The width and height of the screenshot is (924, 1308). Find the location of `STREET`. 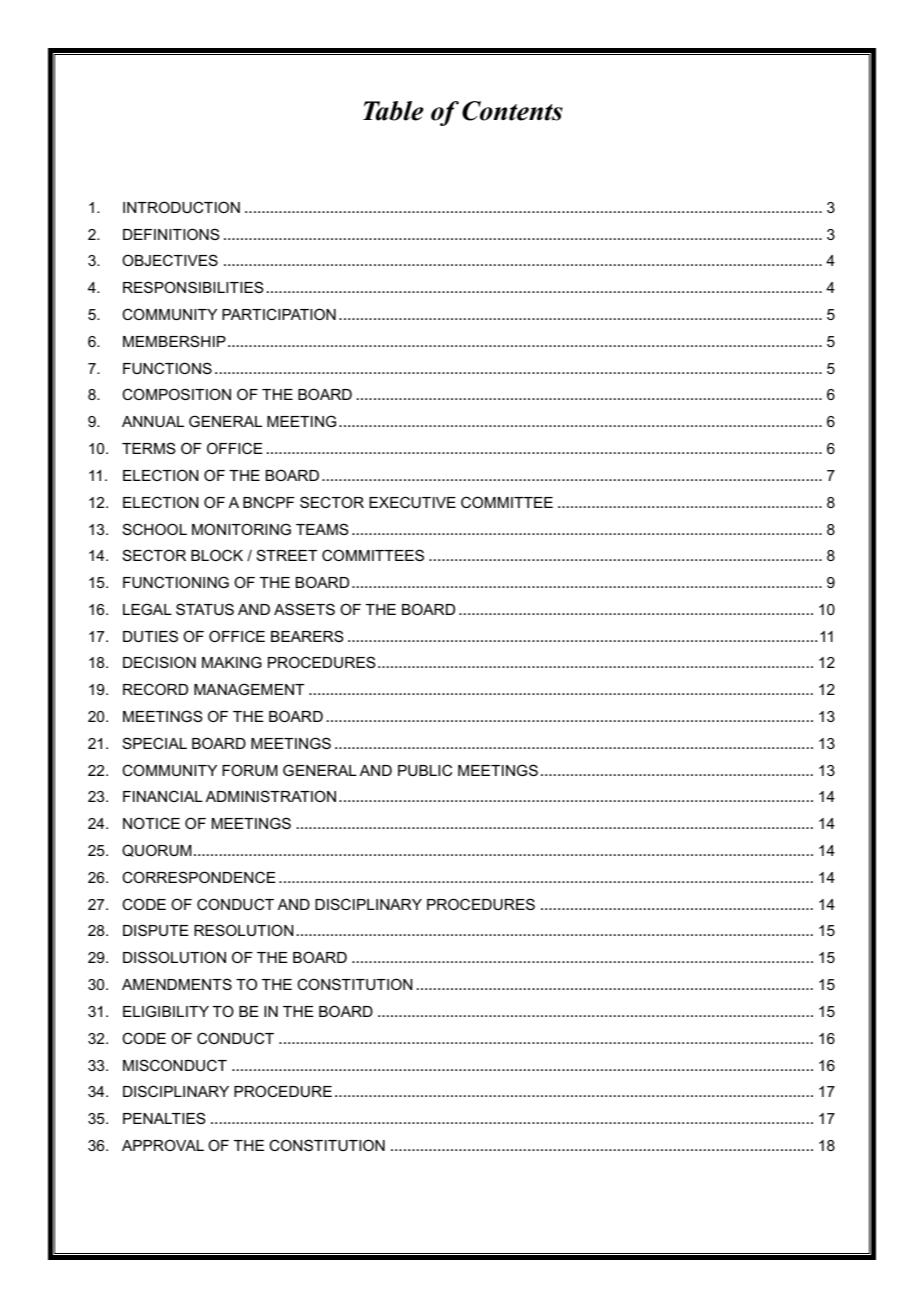

STREET is located at coordinates (287, 555).
